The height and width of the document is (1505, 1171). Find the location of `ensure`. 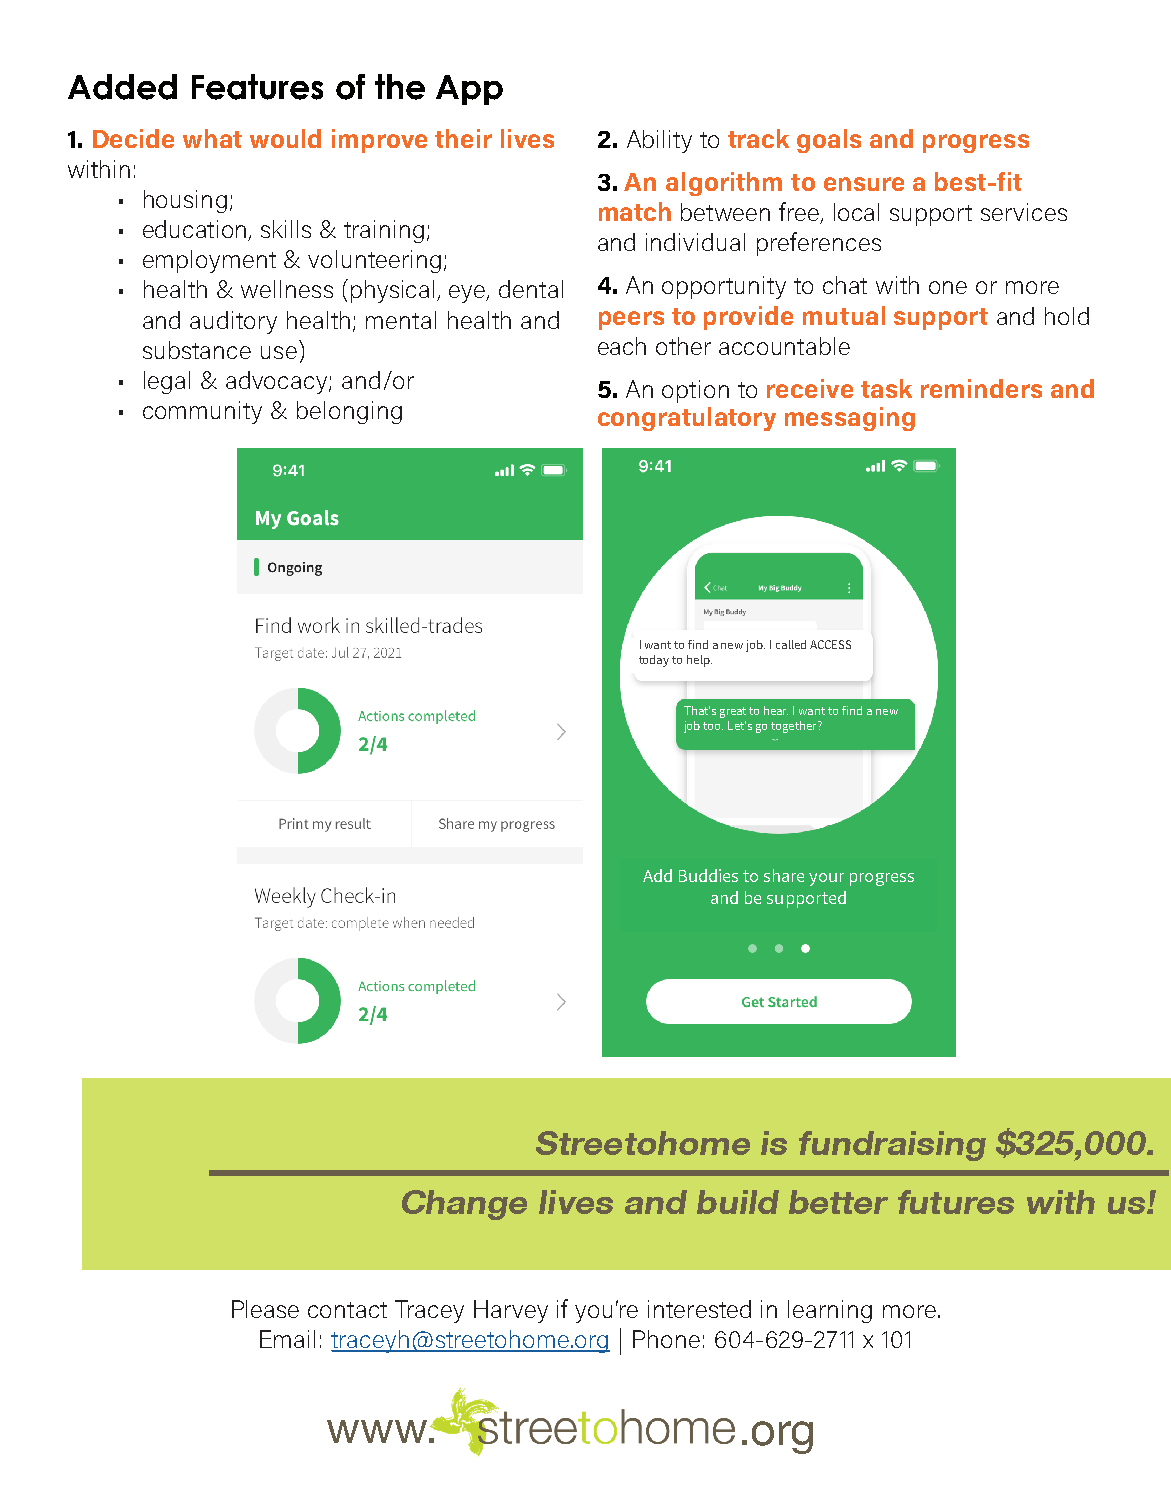

ensure is located at coordinates (864, 184).
